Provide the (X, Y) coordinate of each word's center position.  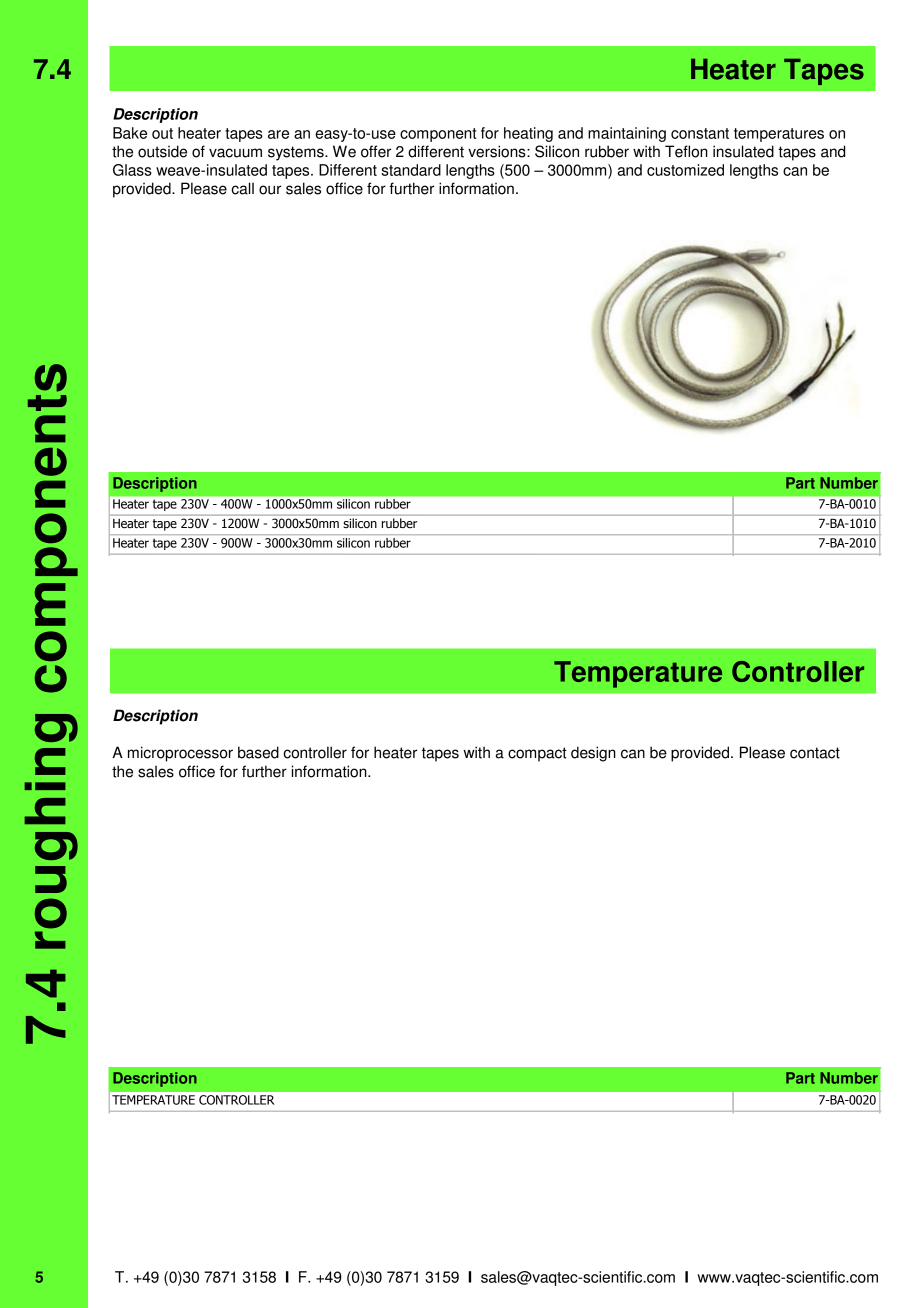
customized (685, 170)
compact (537, 754)
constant (700, 133)
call (243, 188)
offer (376, 151)
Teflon (686, 151)
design (593, 754)
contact (815, 753)
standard (411, 170)
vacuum (235, 153)
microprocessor (180, 754)
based (258, 752)
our (270, 190)
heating (528, 134)
